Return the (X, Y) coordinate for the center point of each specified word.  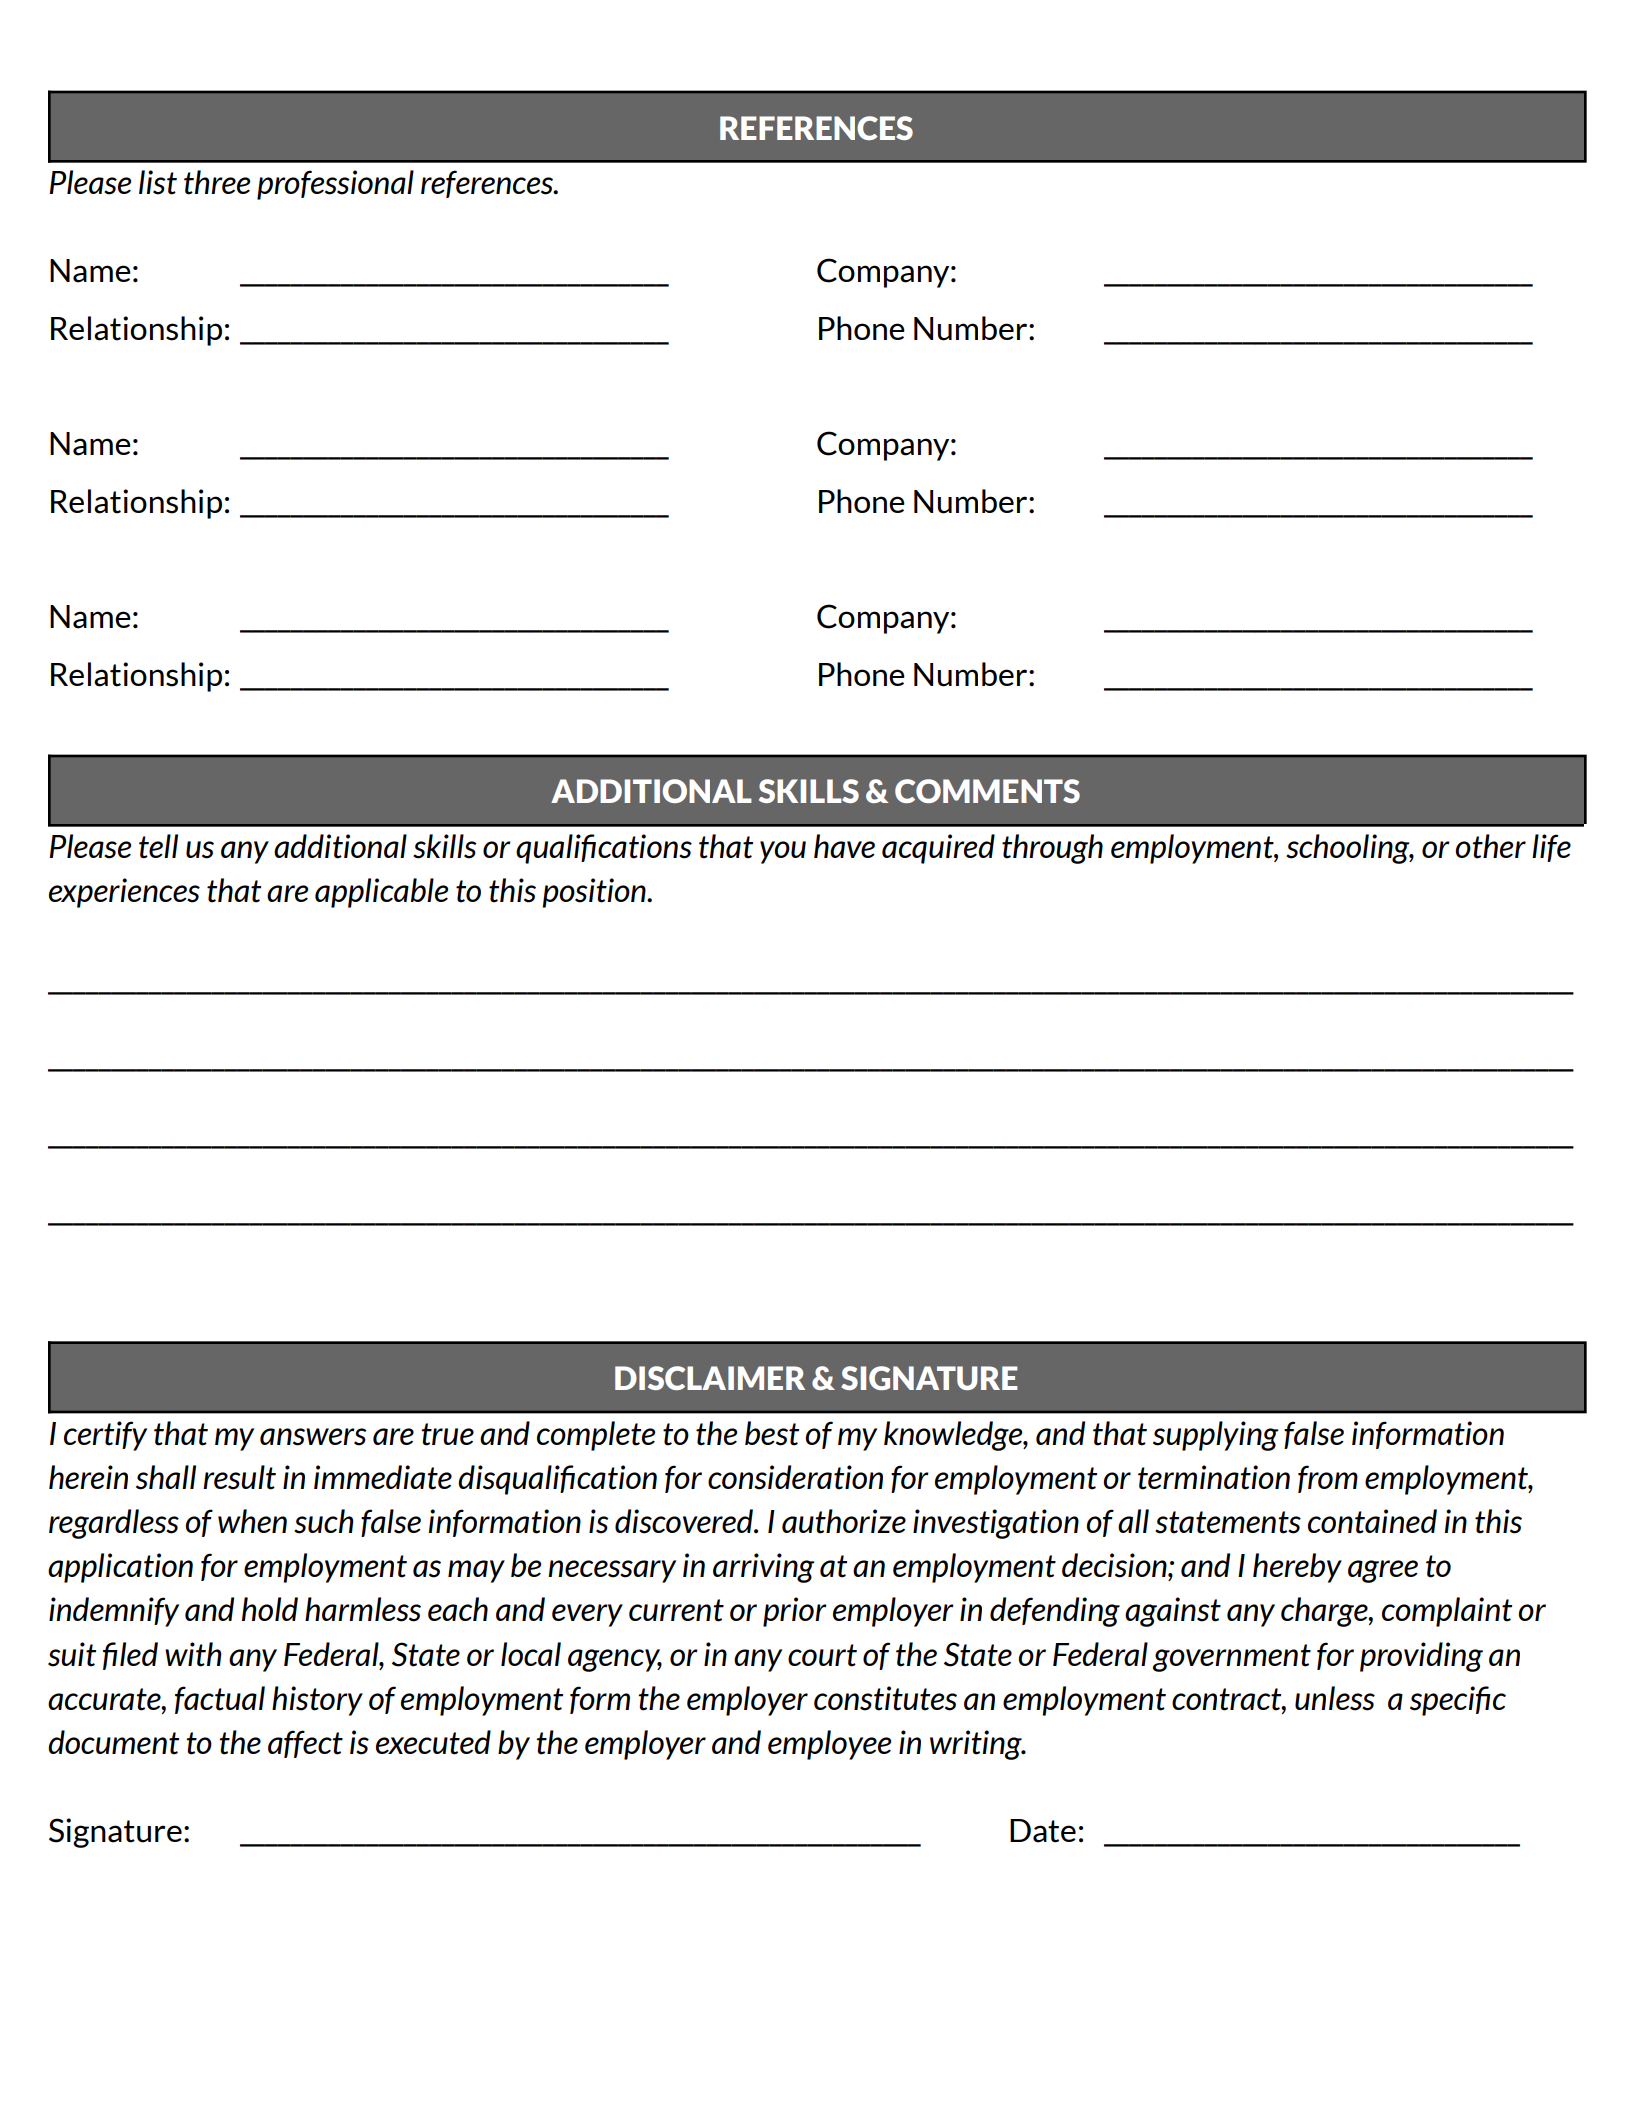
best (772, 1433)
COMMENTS (987, 791)
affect (305, 1744)
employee (829, 1745)
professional (335, 185)
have (844, 846)
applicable (381, 893)
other (1490, 846)
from (1328, 1479)
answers (313, 1437)
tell (158, 846)
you (783, 852)
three (217, 182)
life (1551, 848)
